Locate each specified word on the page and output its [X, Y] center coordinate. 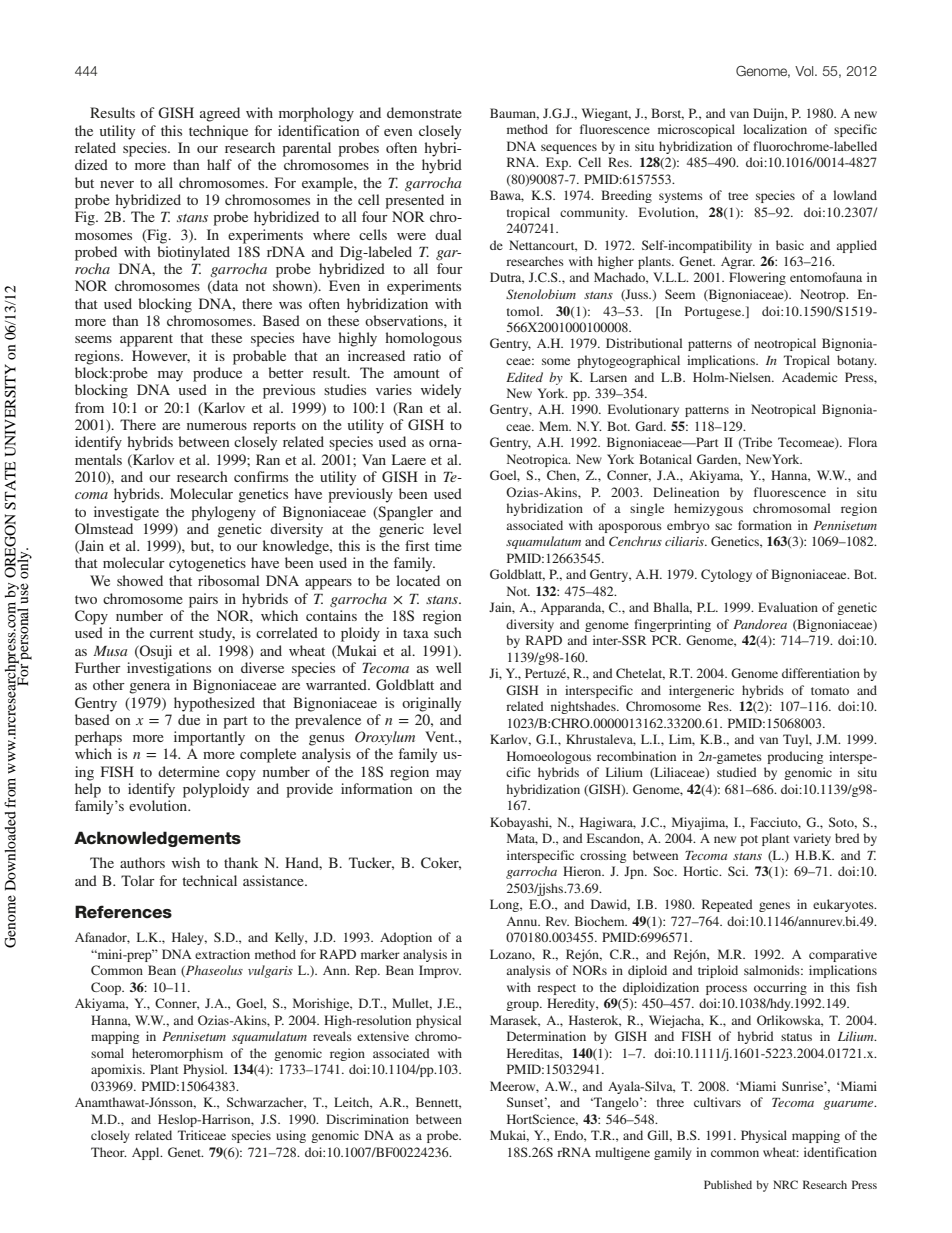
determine [189, 771]
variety [812, 839]
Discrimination [367, 1119]
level [447, 528]
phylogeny [223, 513]
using [291, 1136]
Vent [441, 736]
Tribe [756, 443]
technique [218, 132]
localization [775, 129]
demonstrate [424, 112]
